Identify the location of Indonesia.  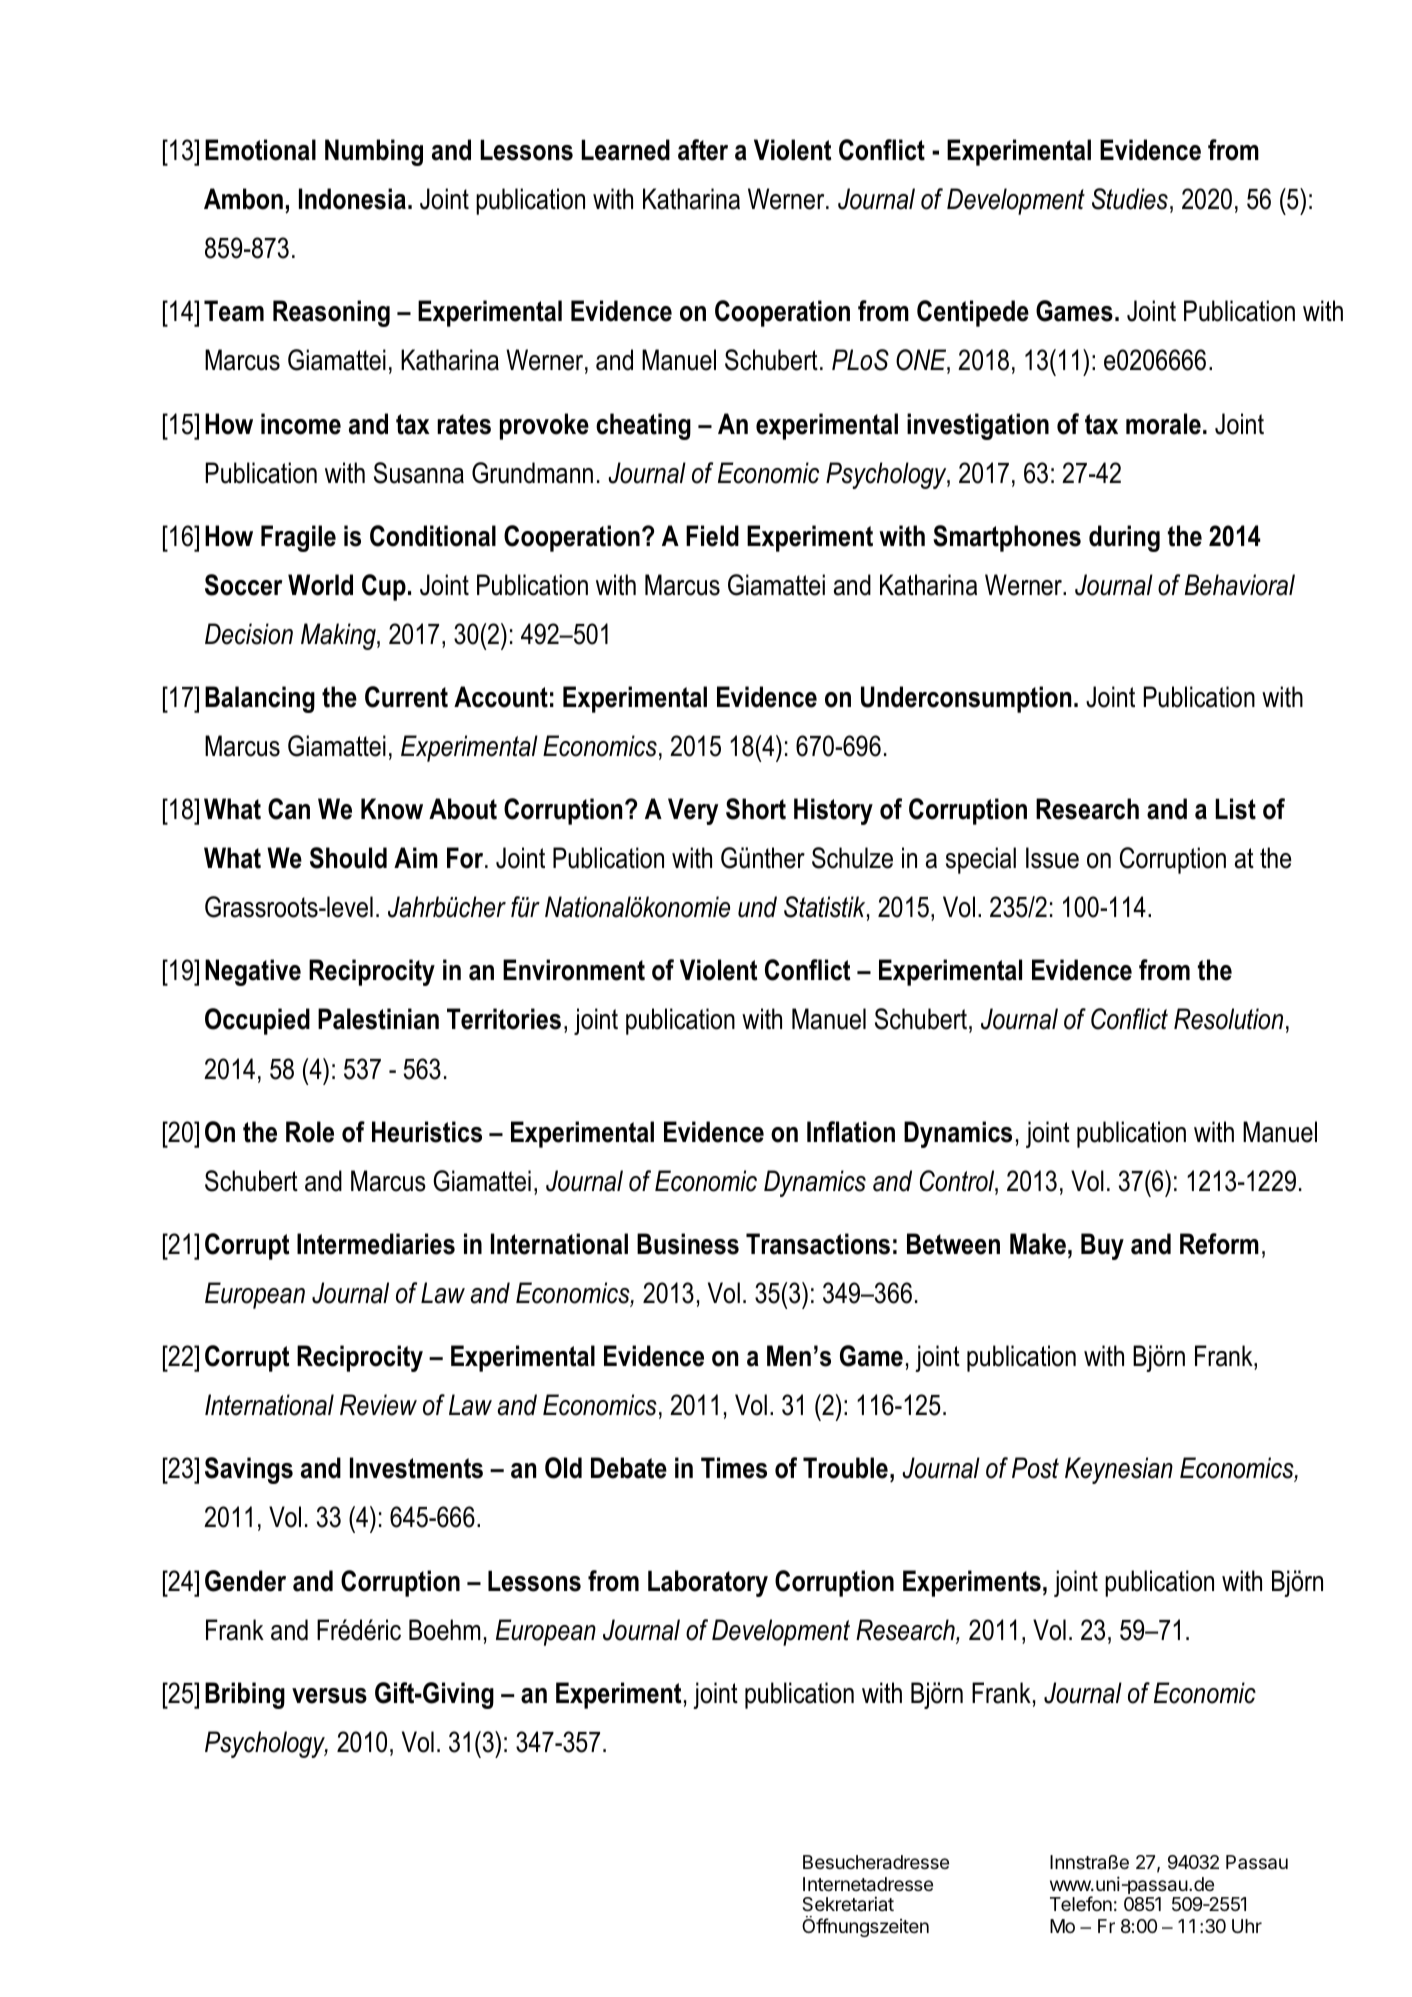
(352, 199).
